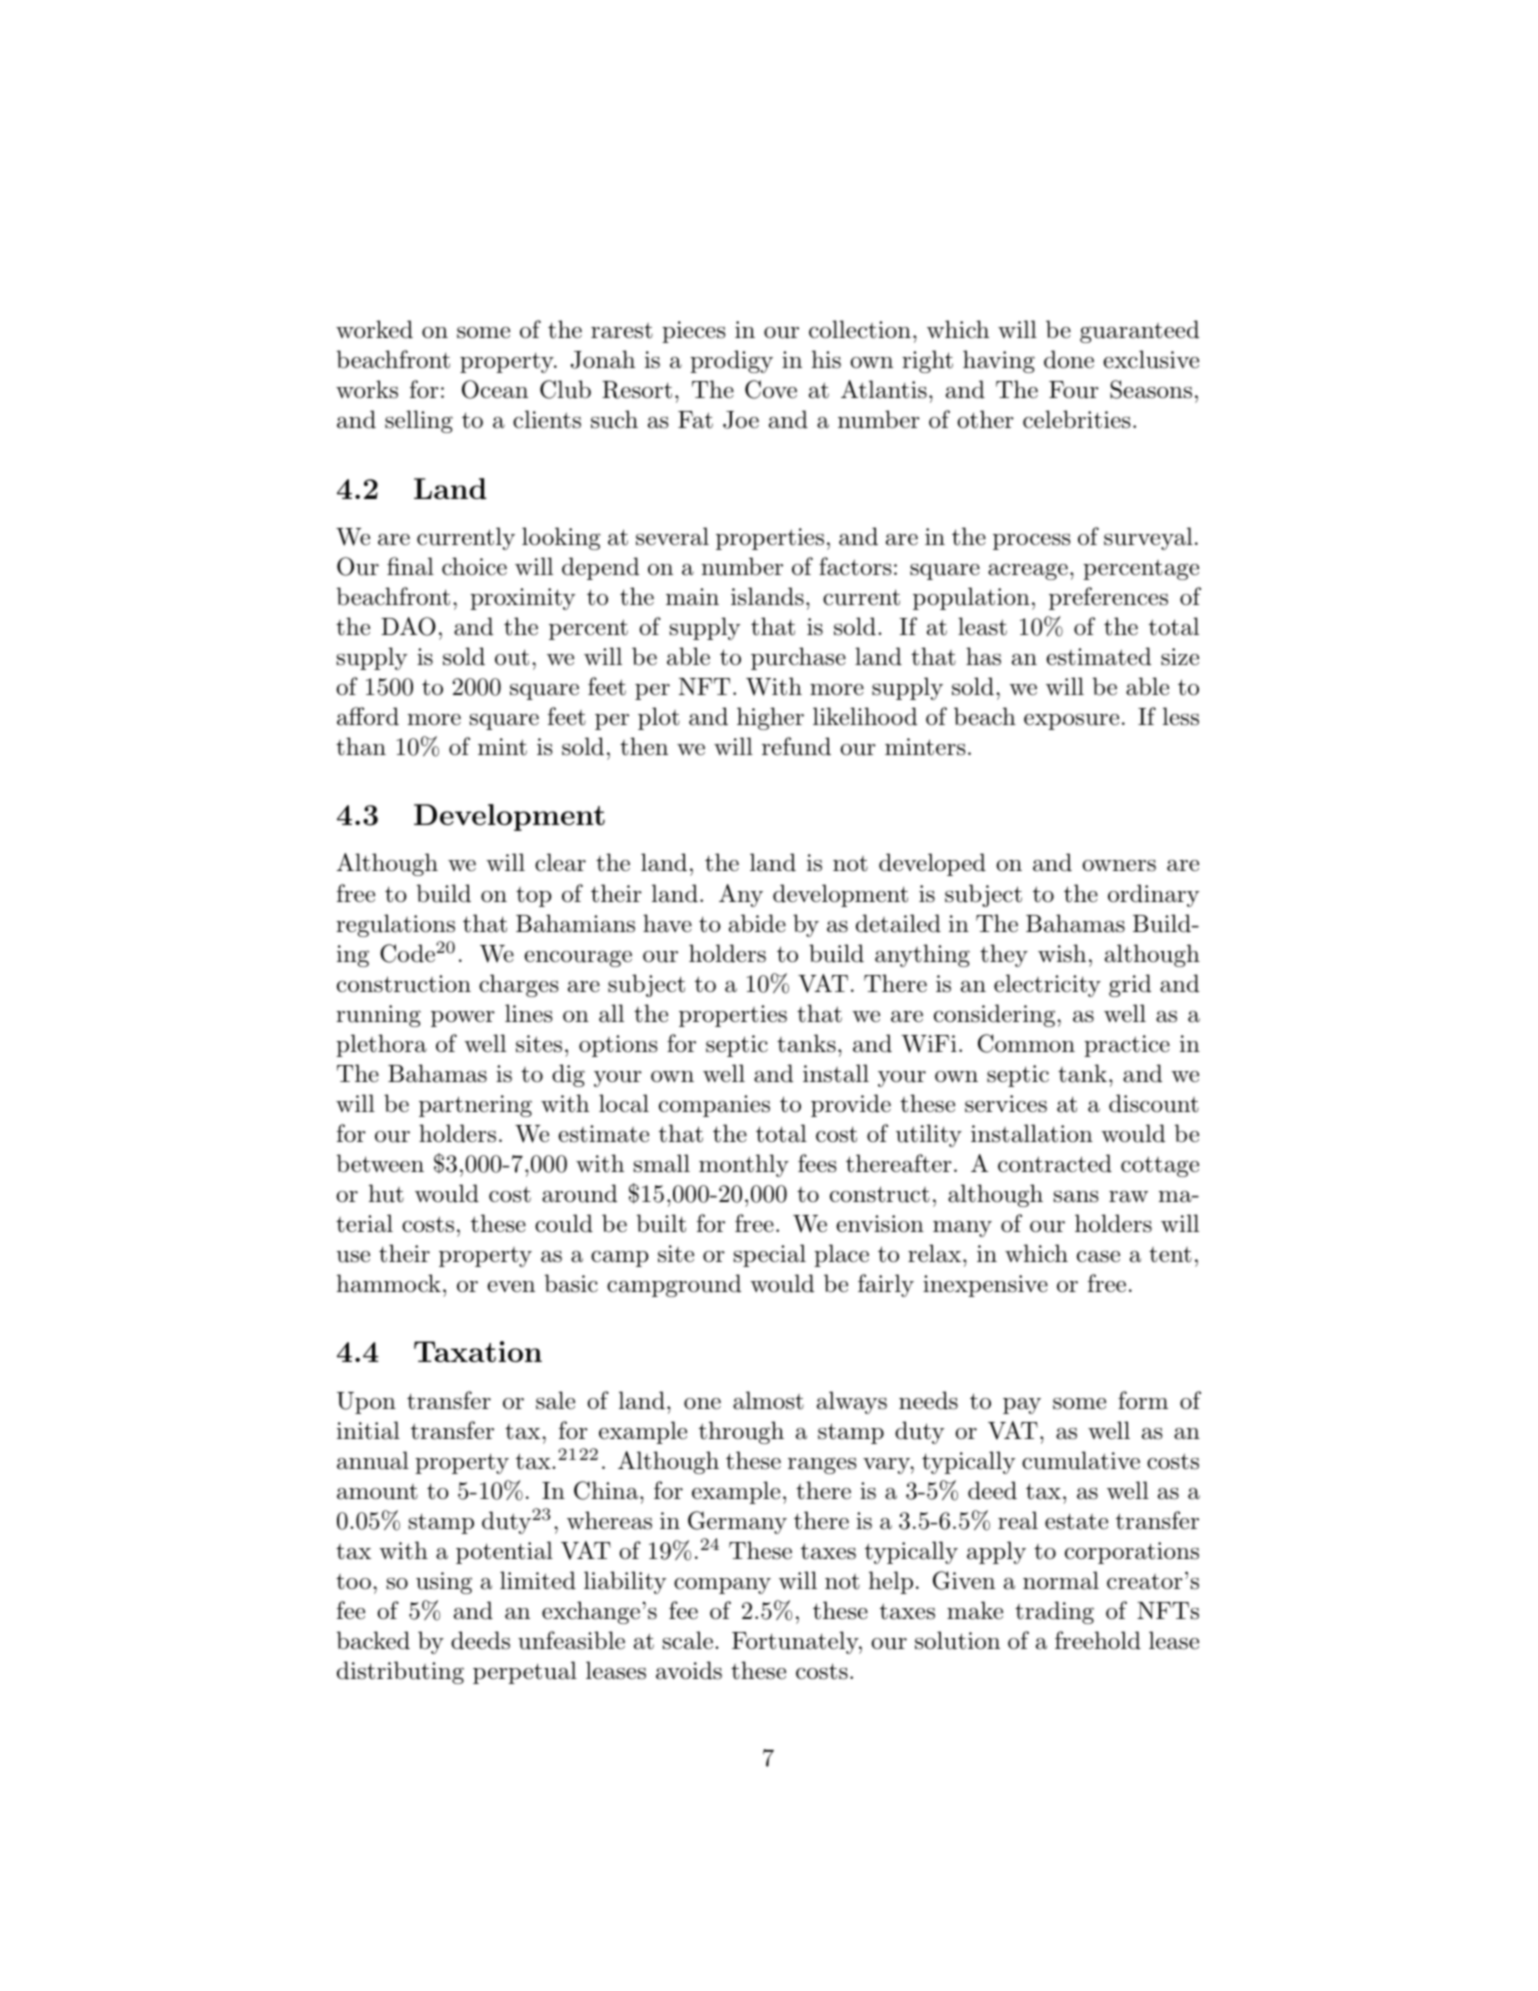  What do you see at coordinates (495, 389) in the page?
I see `Ocean` at bounding box center [495, 389].
